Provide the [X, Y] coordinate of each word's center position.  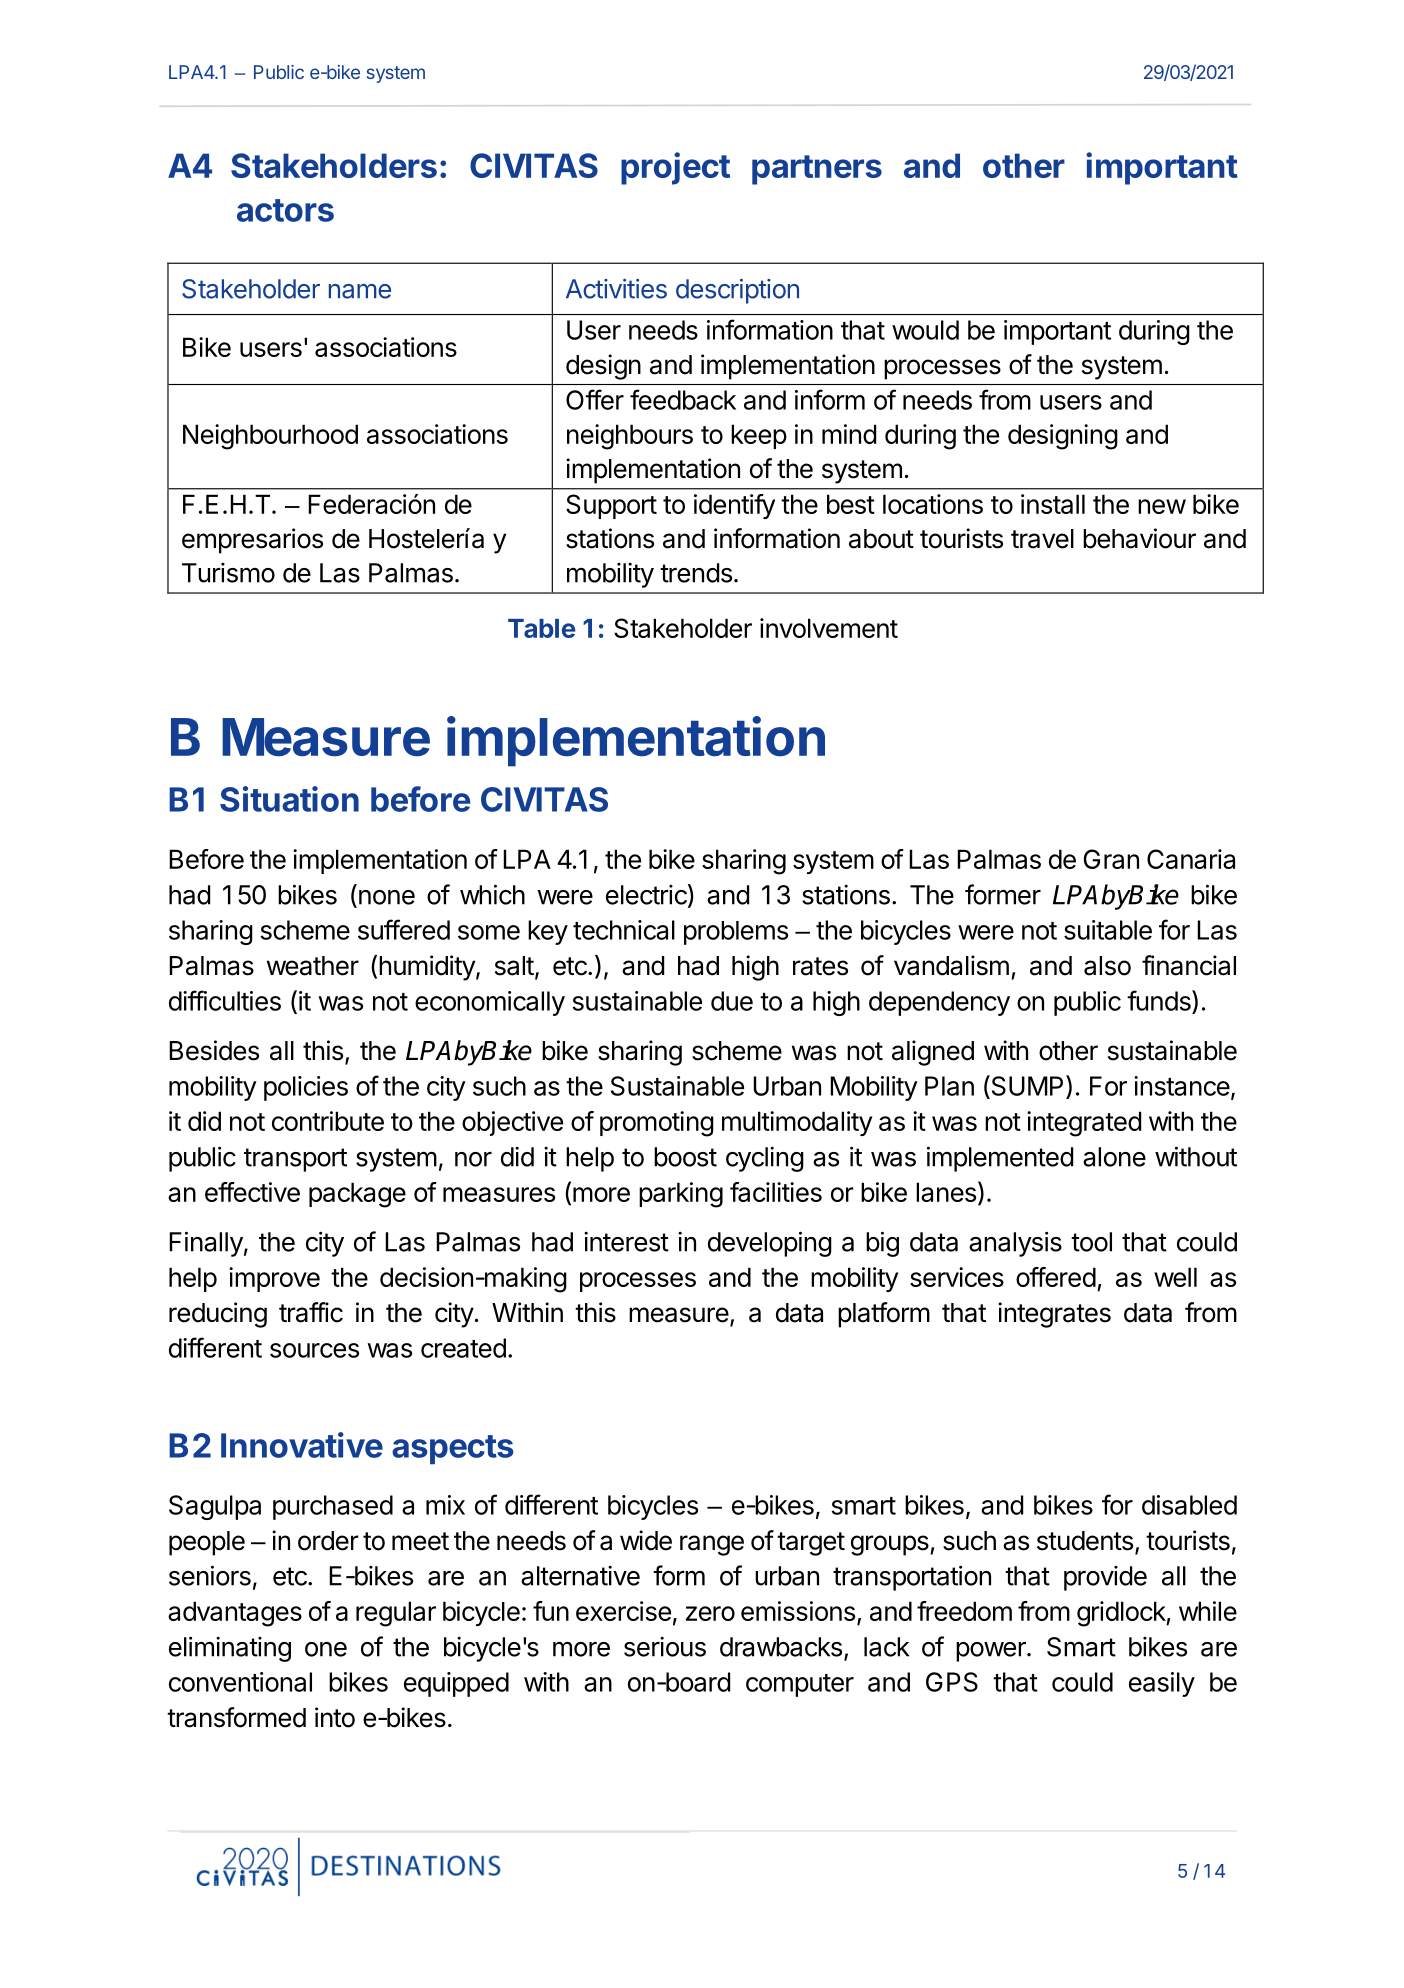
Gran [1111, 859]
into [335, 1717]
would [925, 330]
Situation [289, 799]
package [357, 1195]
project [675, 168]
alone [1114, 1157]
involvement [829, 628]
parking [681, 1195]
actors [285, 210]
